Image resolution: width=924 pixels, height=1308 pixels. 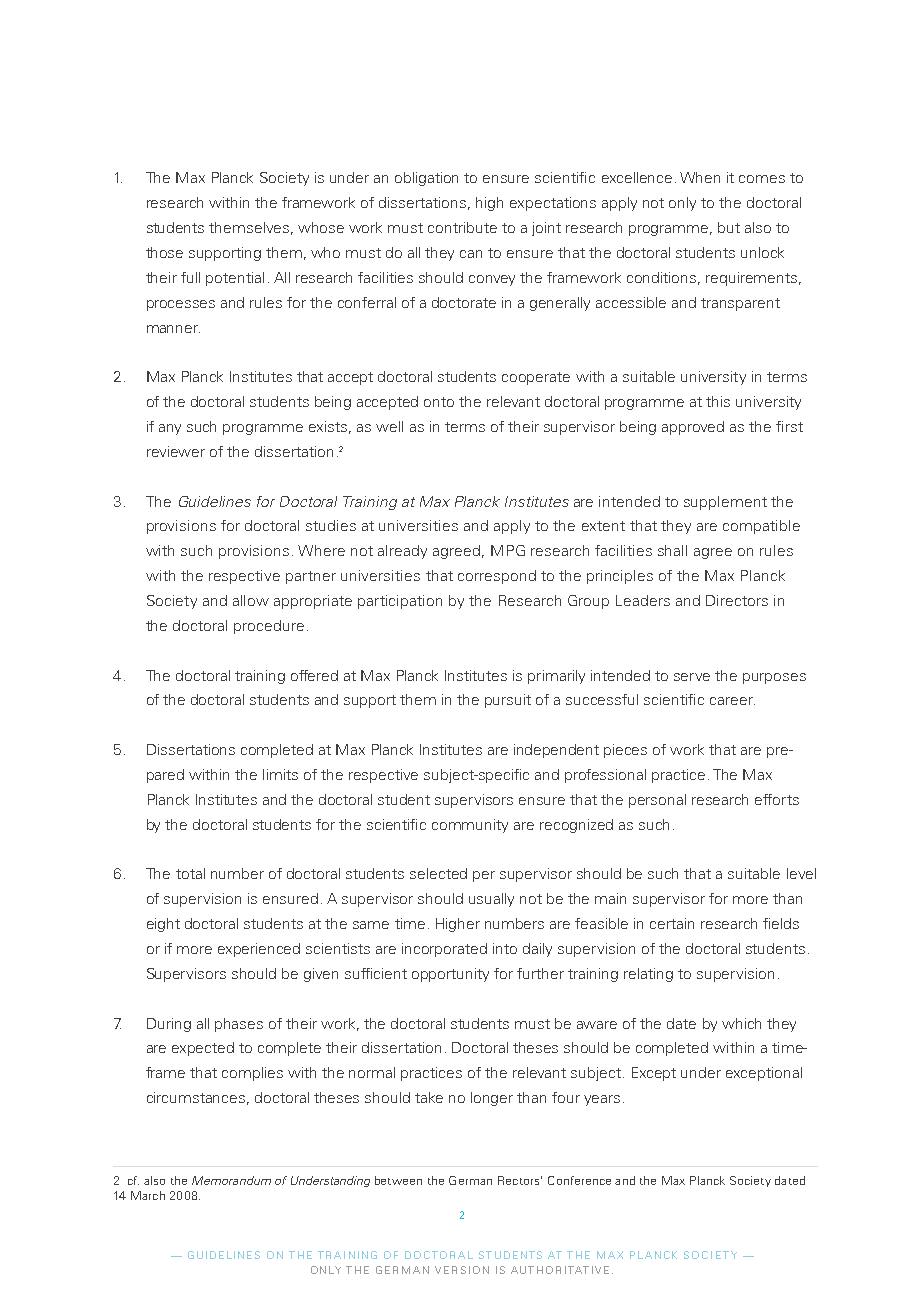 I want to click on between, so click(x=398, y=1180).
